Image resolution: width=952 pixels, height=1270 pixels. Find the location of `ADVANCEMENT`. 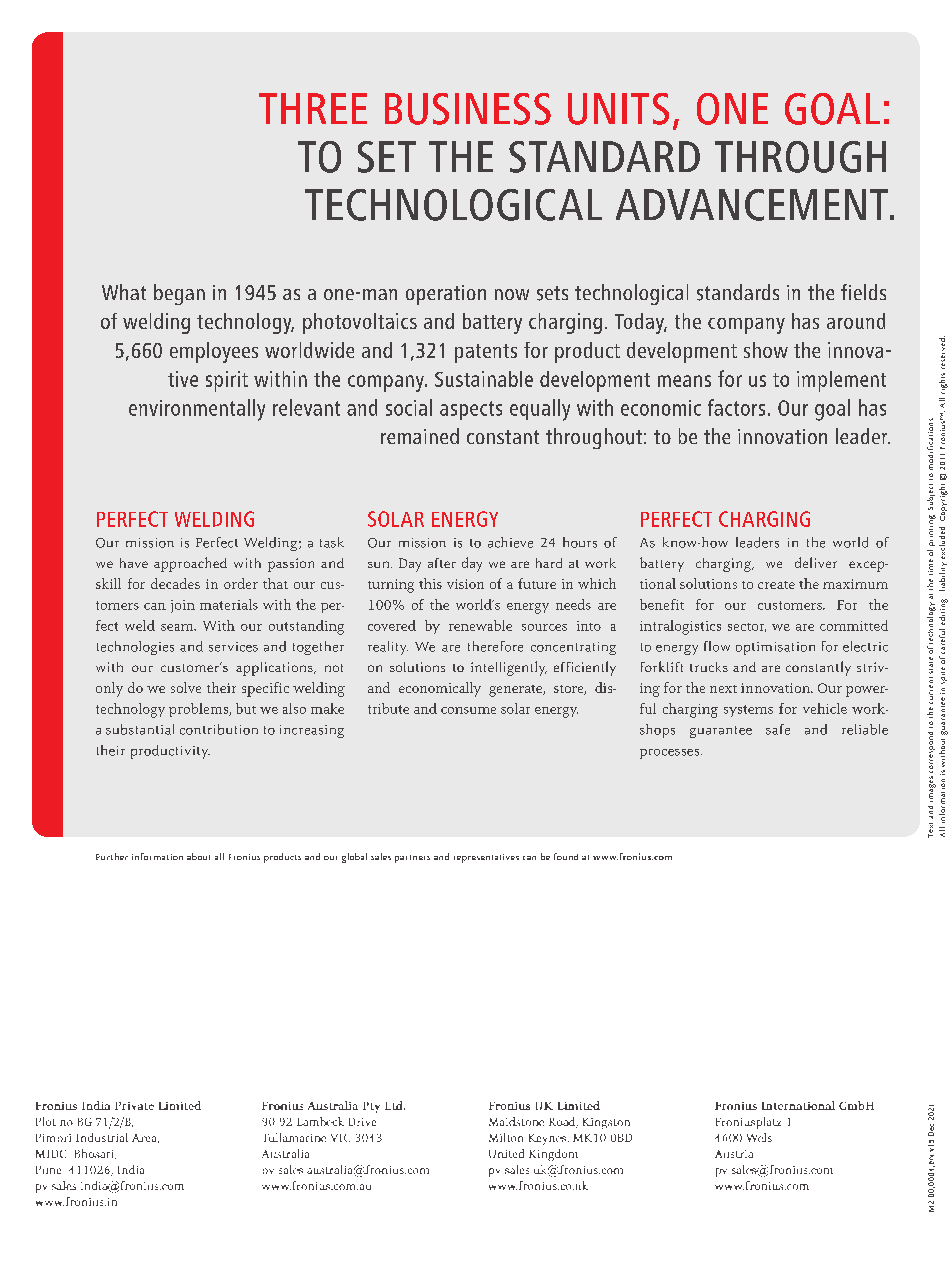

ADVANCEMENT is located at coordinates (753, 205).
